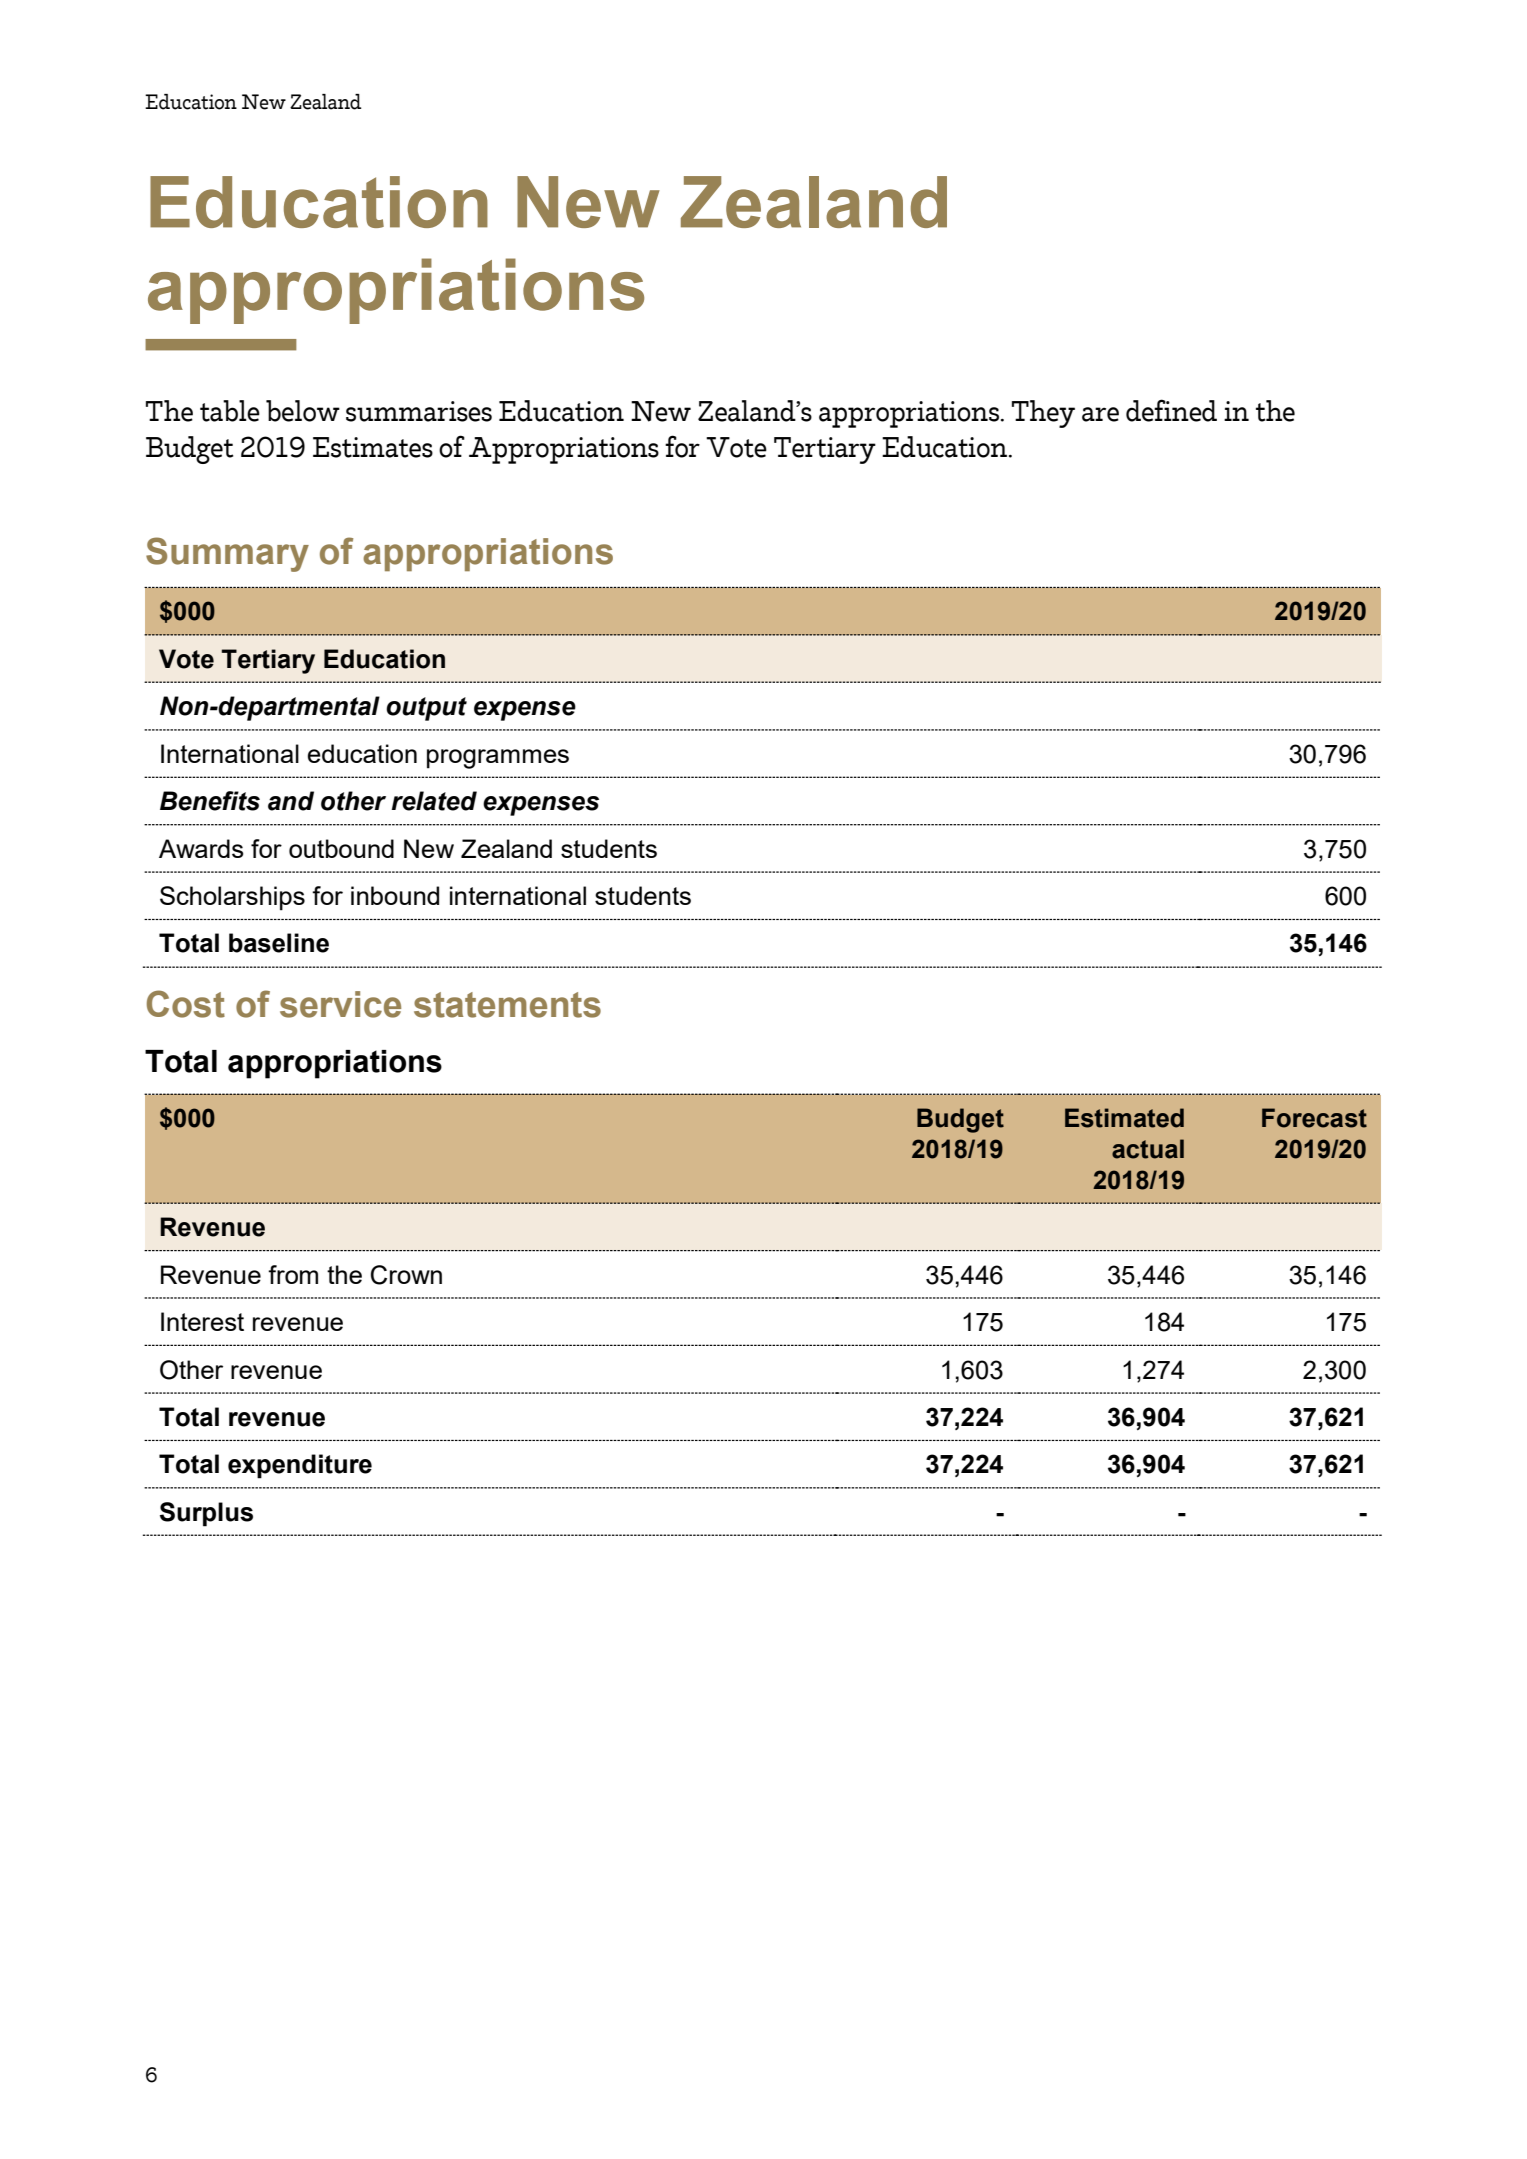 This document has height=2159, width=1527. Describe the element at coordinates (279, 943) in the document. I see `baseline` at that location.
